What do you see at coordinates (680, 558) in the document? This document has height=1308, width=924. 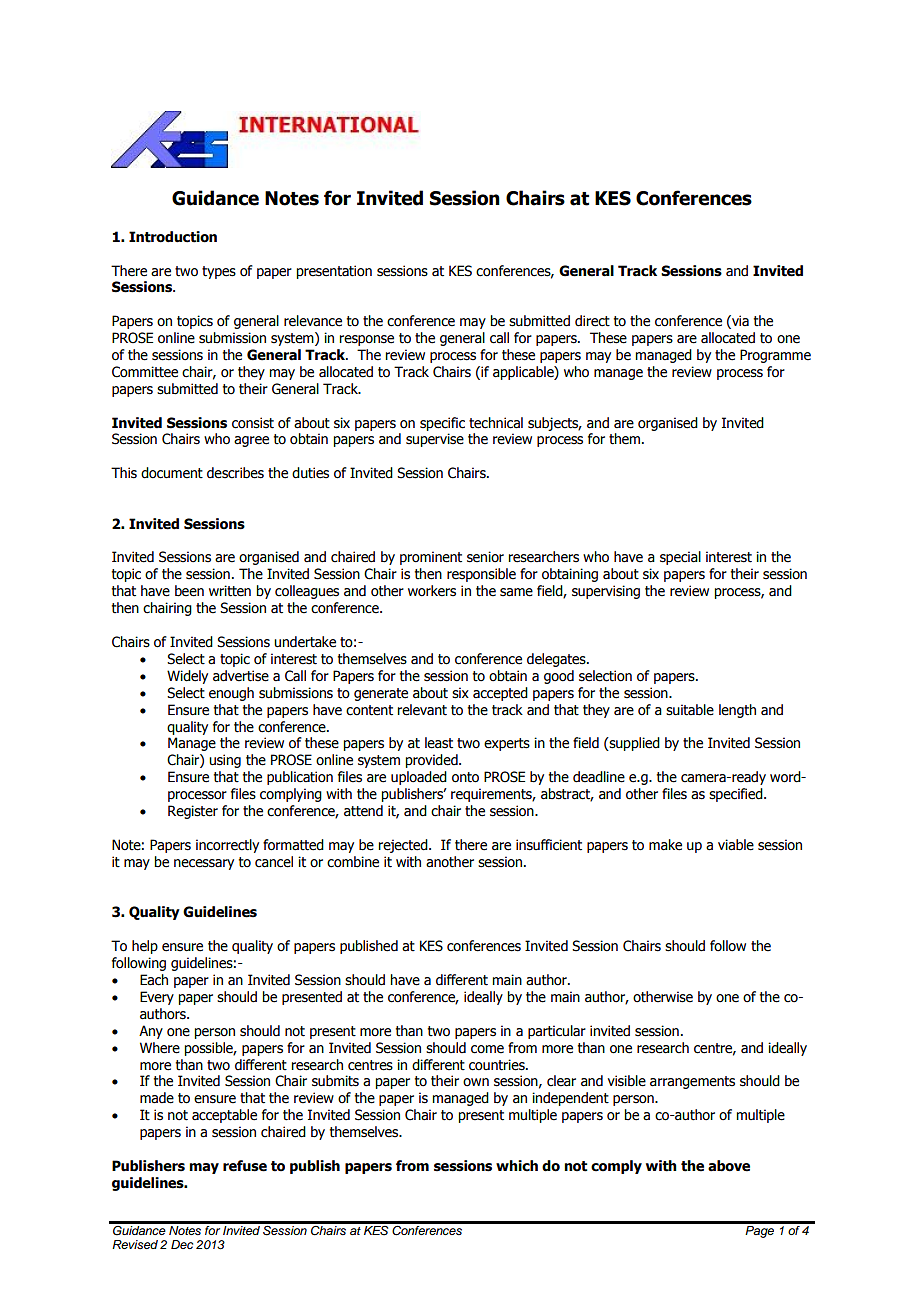 I see `special` at bounding box center [680, 558].
